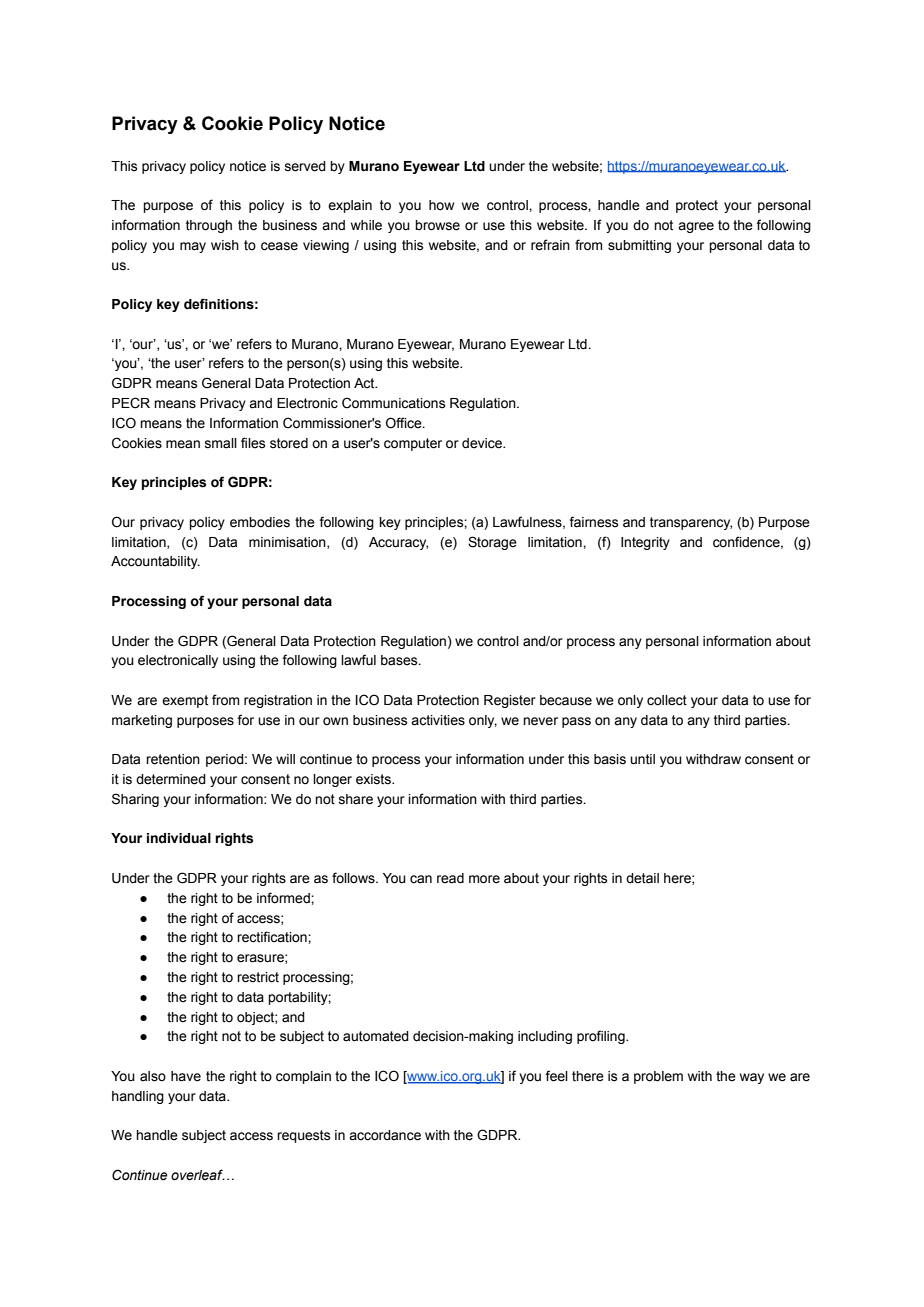 The width and height of the screenshot is (924, 1307). I want to click on how, so click(441, 205).
